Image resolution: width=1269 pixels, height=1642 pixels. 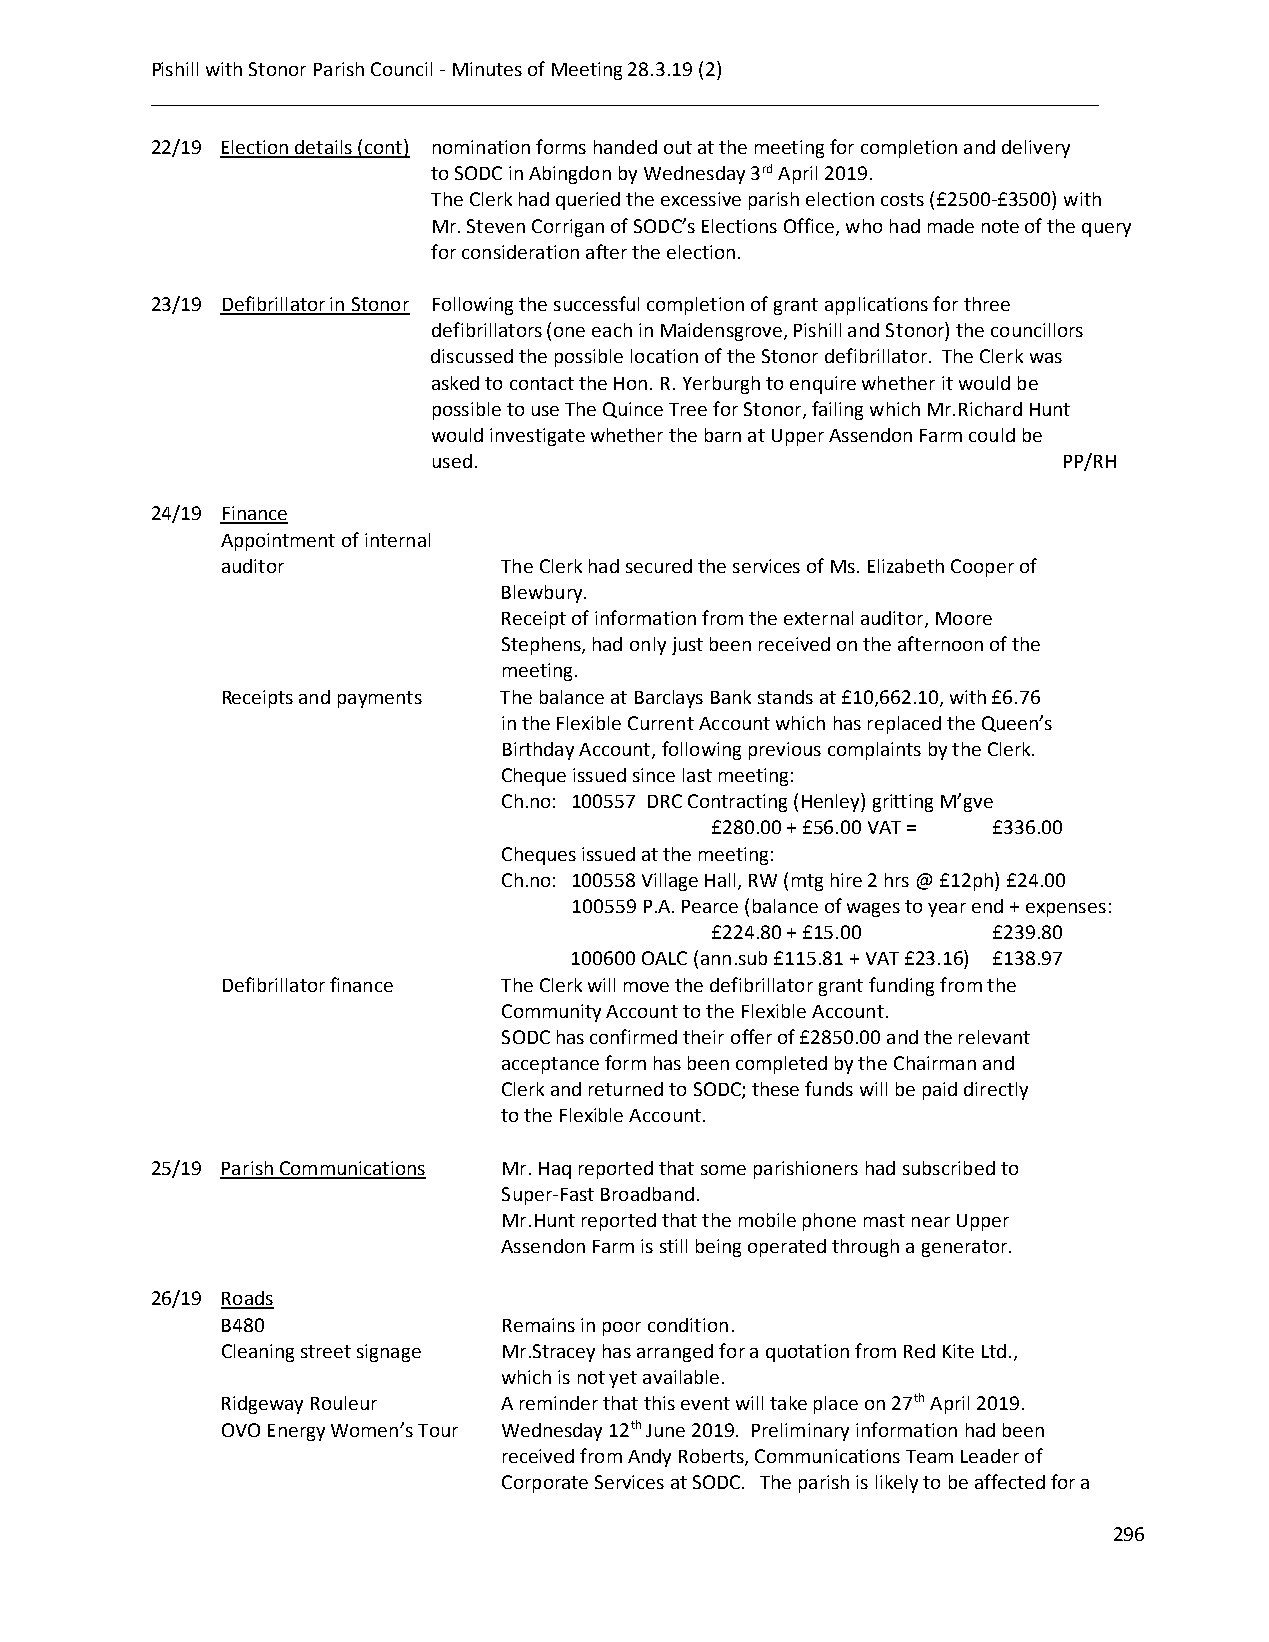 I want to click on details, so click(x=323, y=148).
